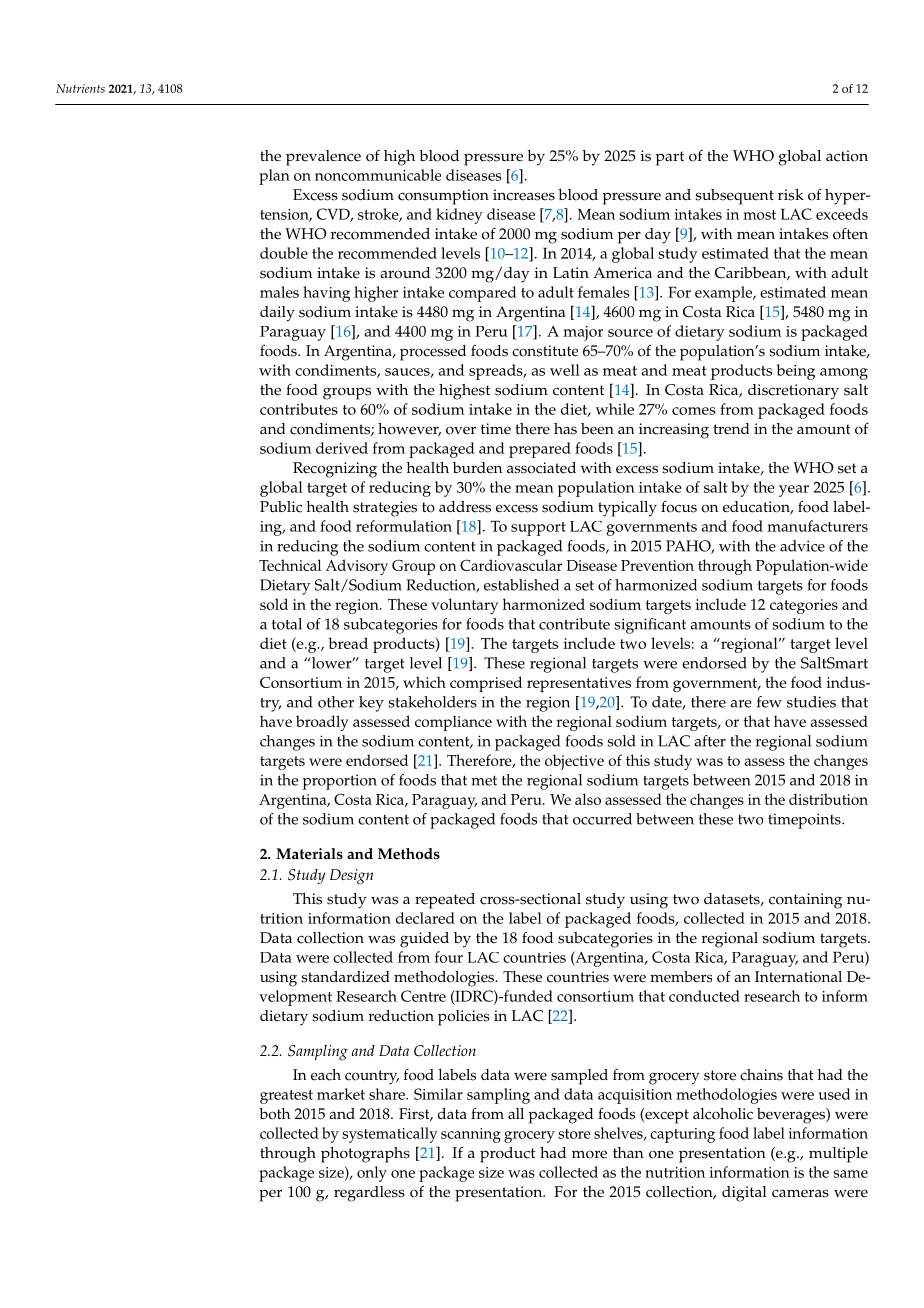  What do you see at coordinates (443, 197) in the image?
I see `consumption` at bounding box center [443, 197].
